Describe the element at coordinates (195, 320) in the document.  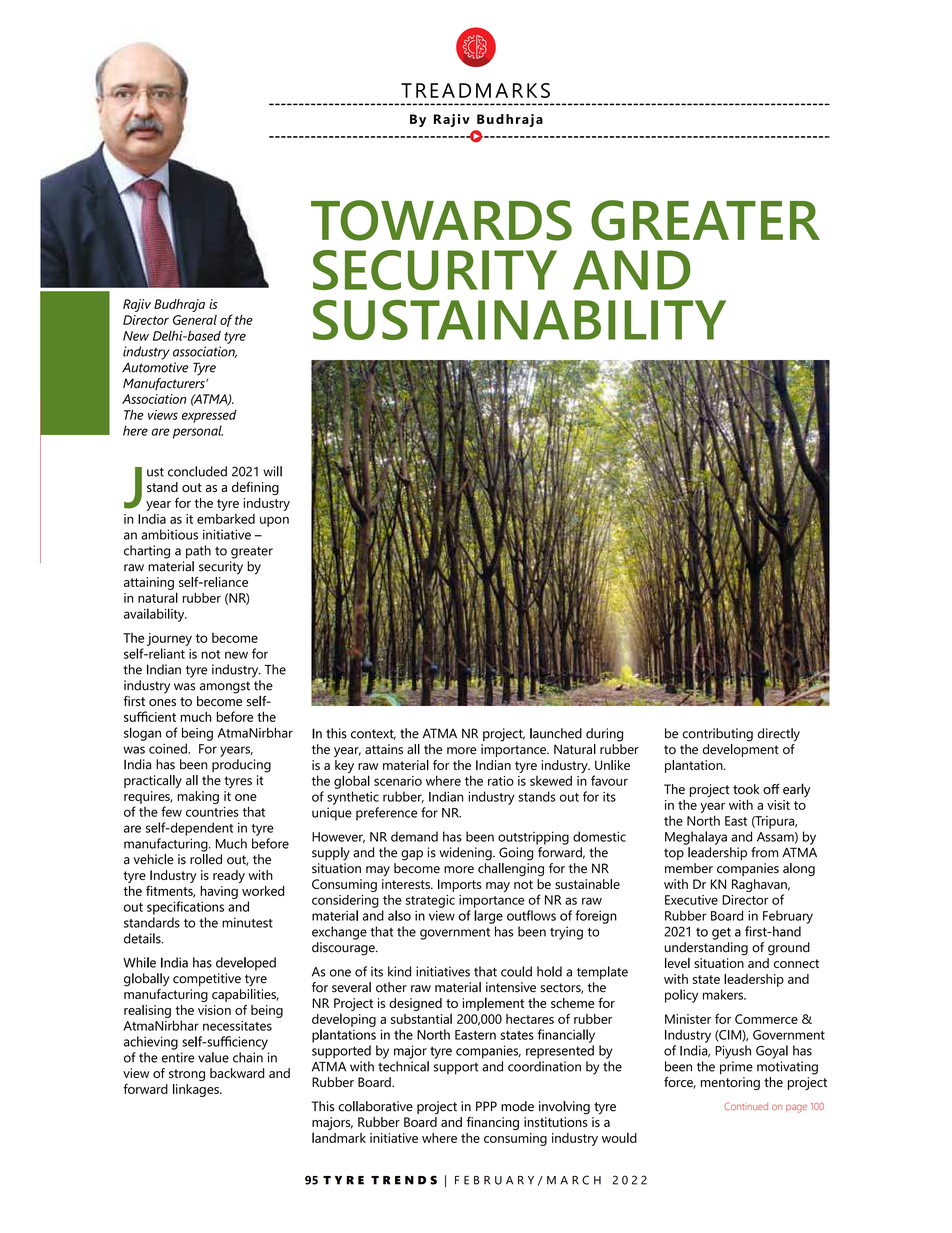
I see `General` at that location.
